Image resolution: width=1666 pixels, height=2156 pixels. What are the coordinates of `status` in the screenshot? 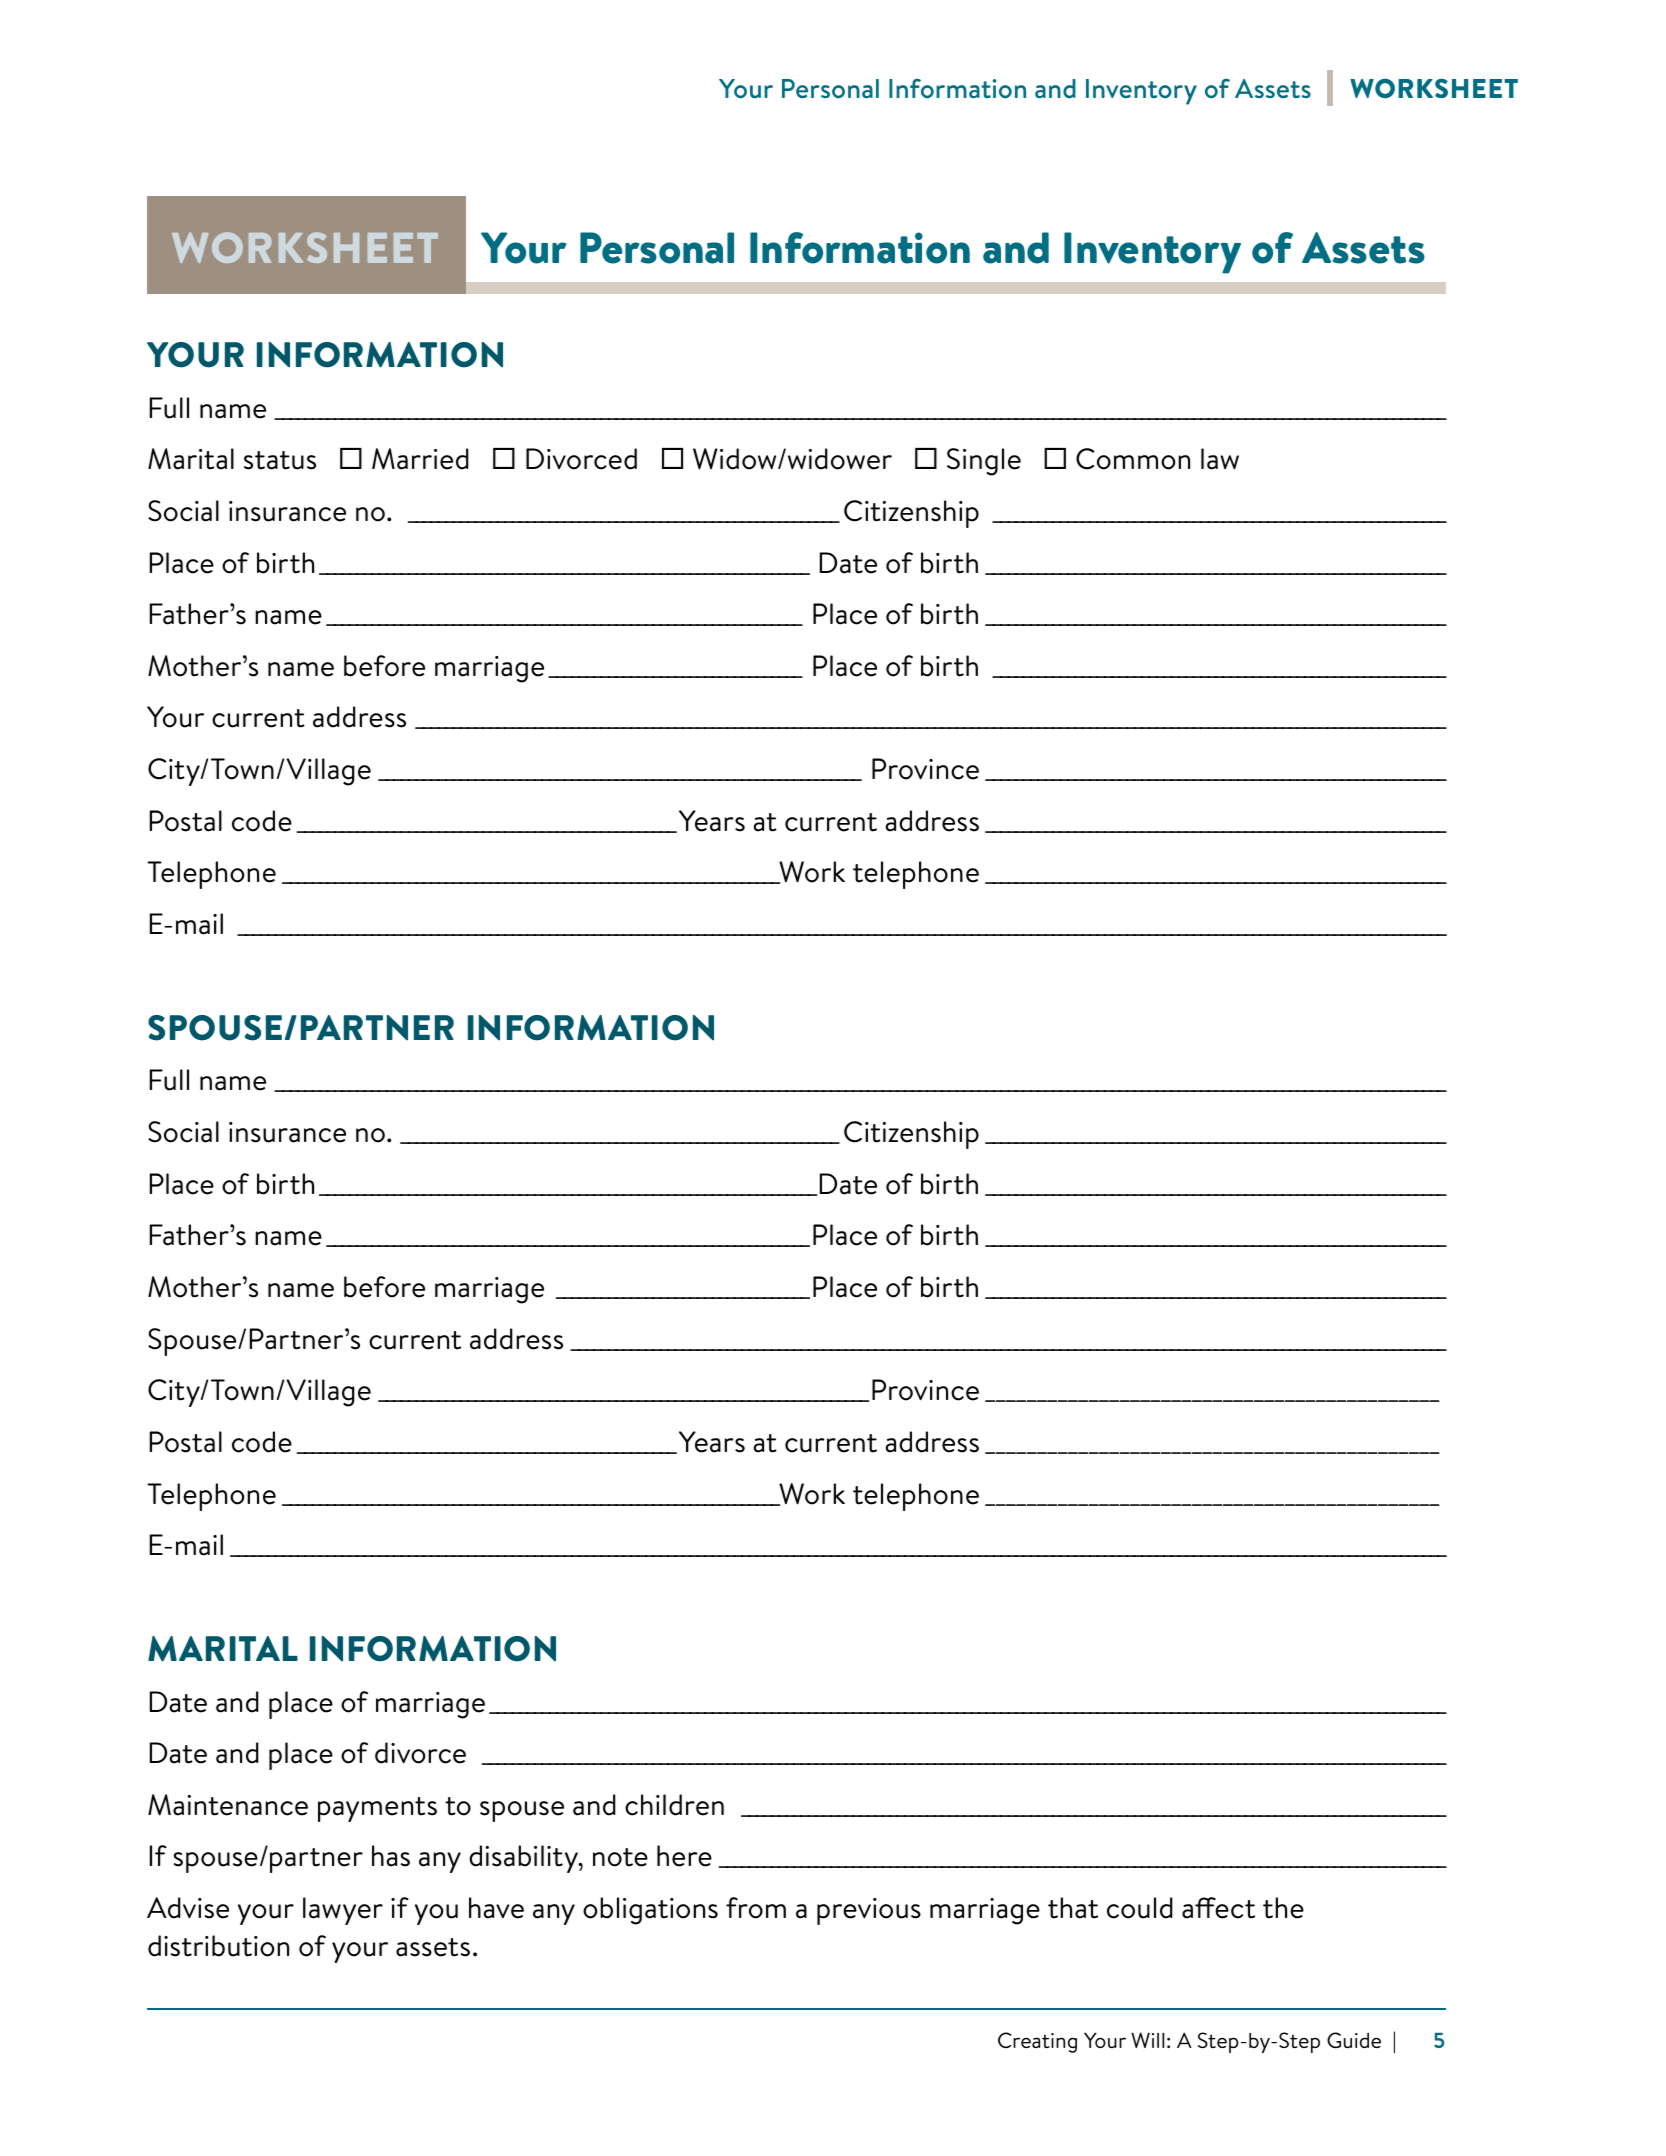 It's located at (280, 460).
